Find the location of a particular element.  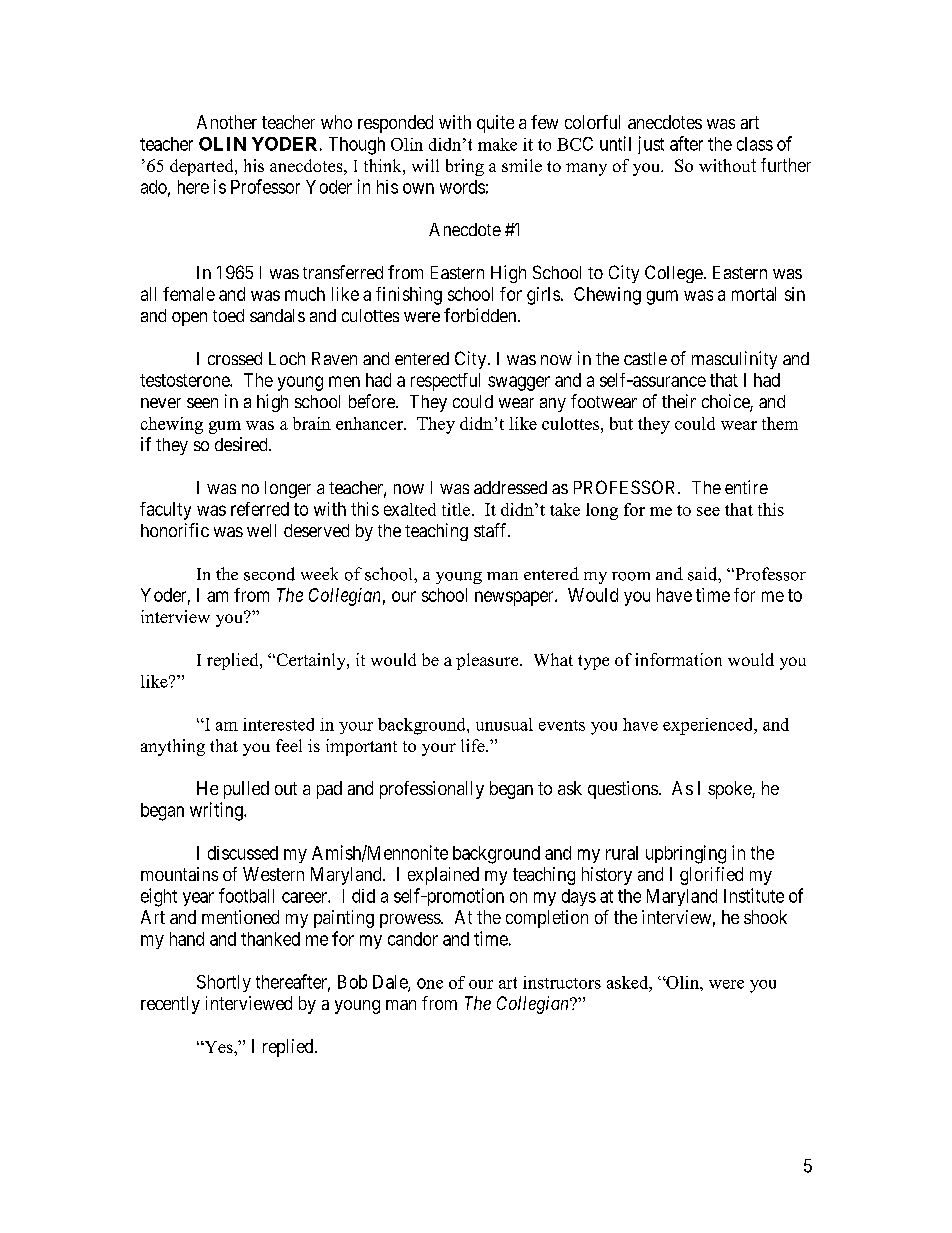

class is located at coordinates (755, 144).
